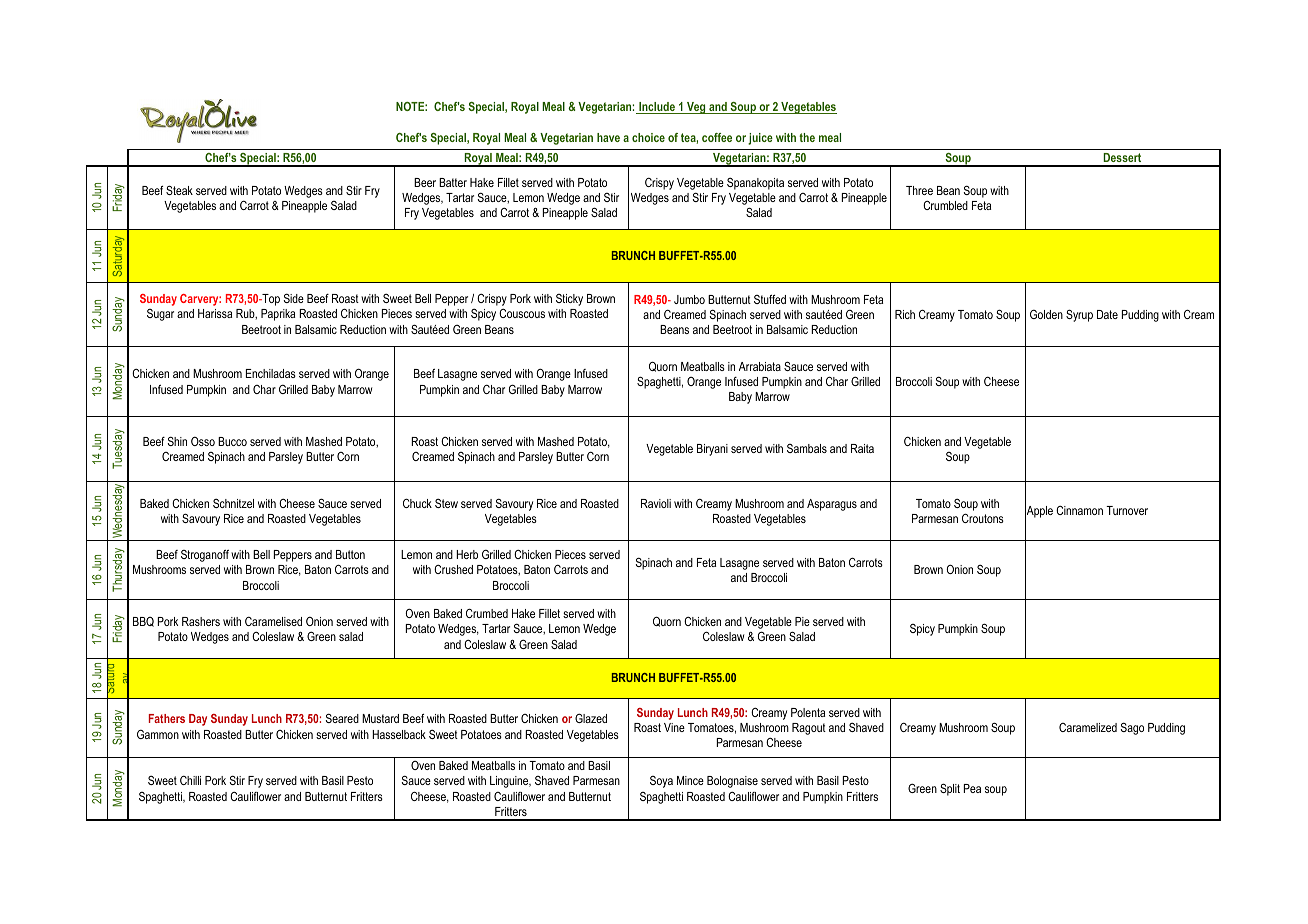 The height and width of the screenshot is (924, 1308). I want to click on Ravioli, so click(656, 503).
